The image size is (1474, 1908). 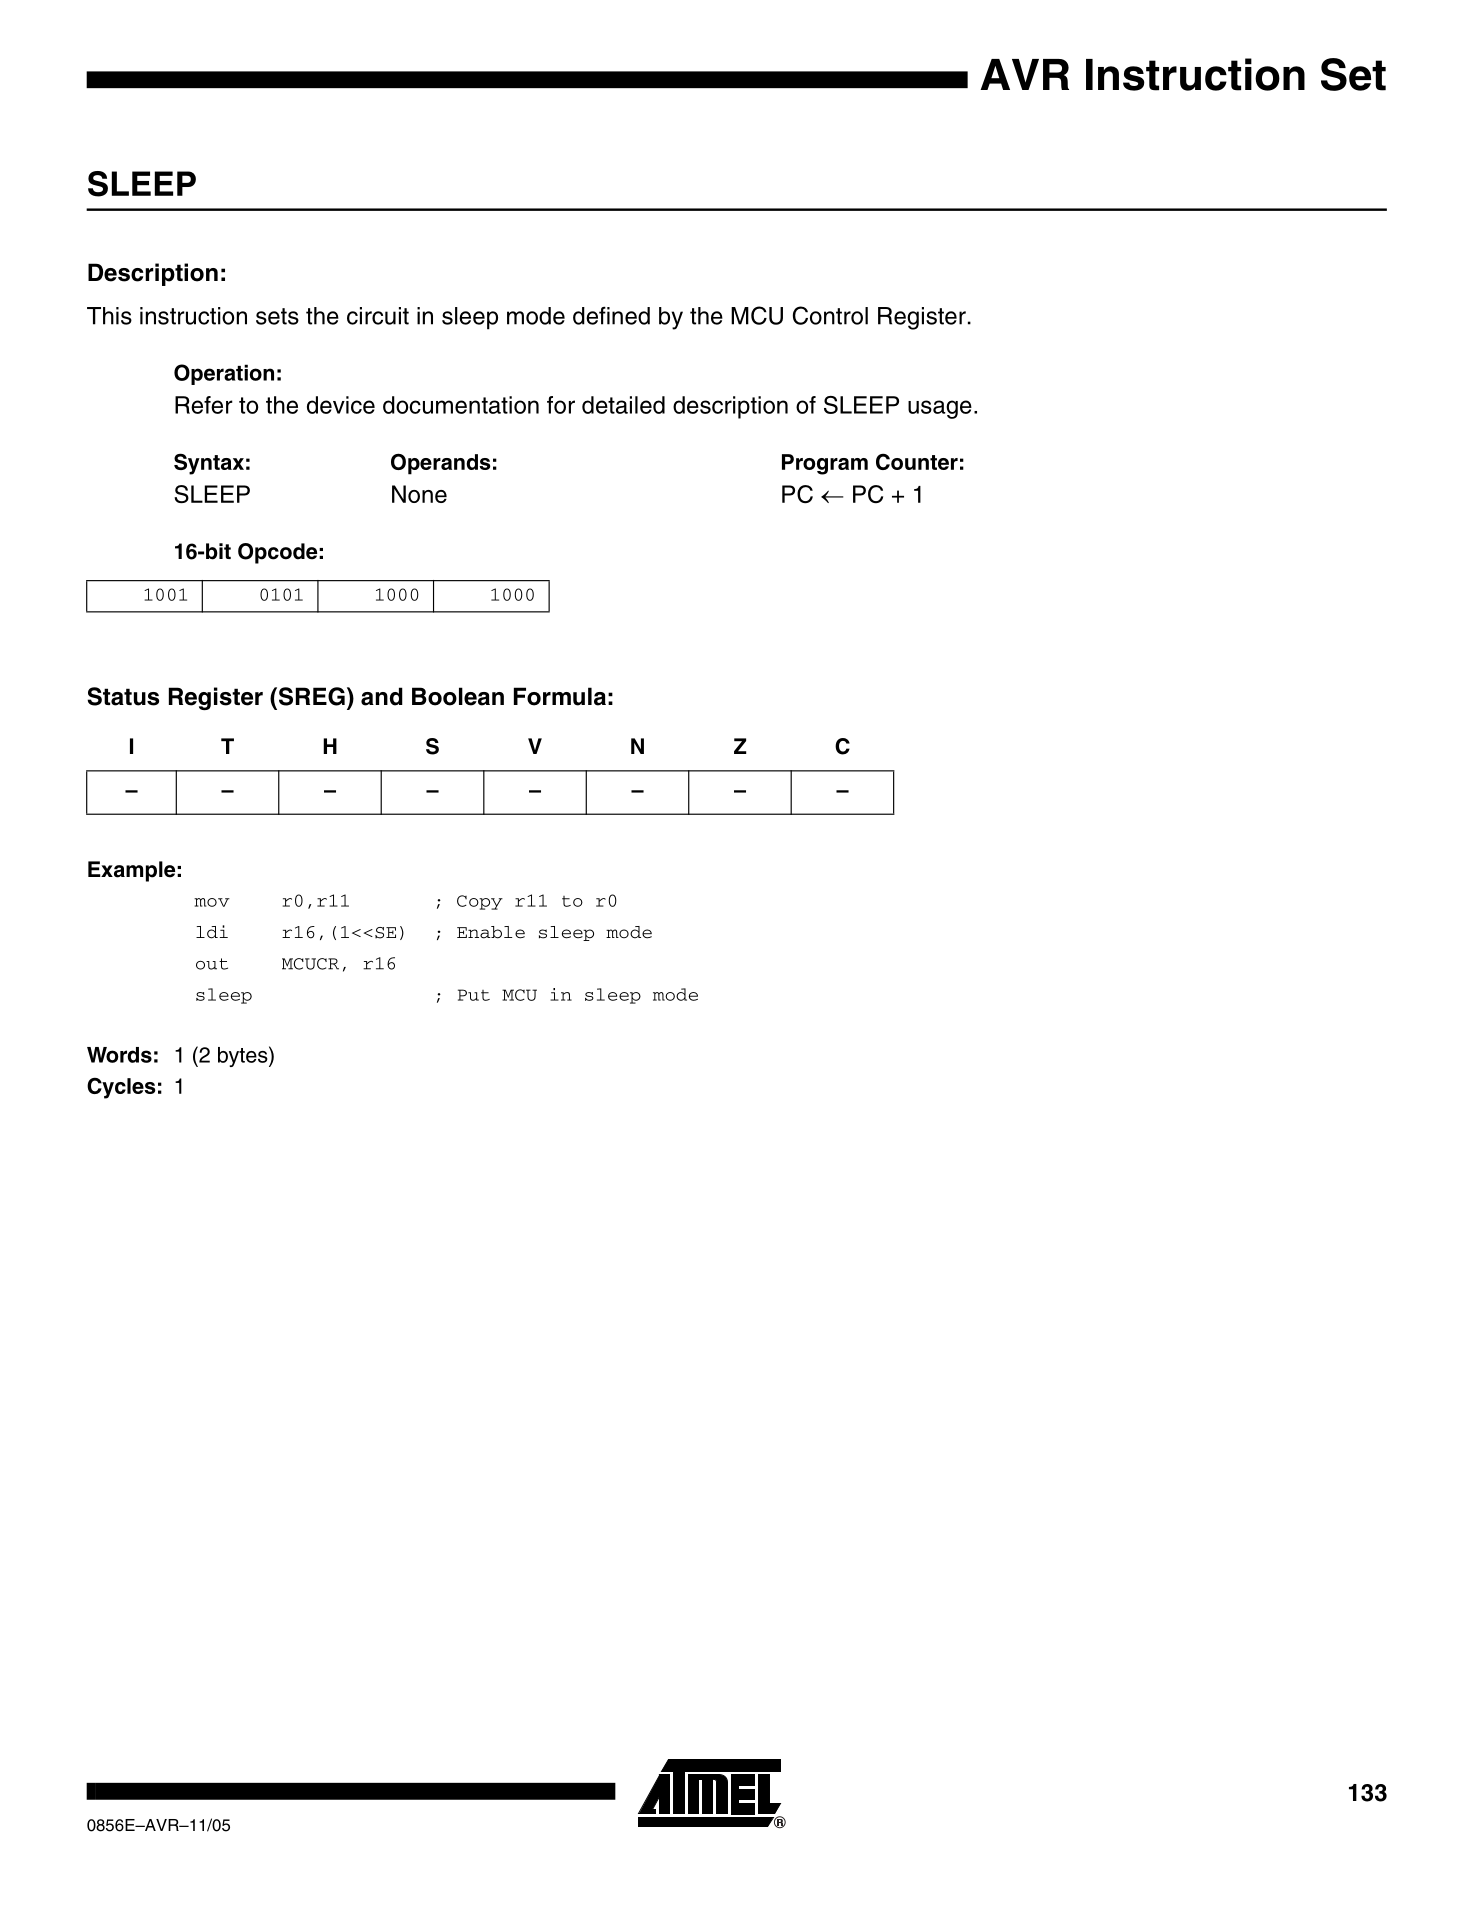 What do you see at coordinates (224, 374) in the screenshot?
I see `Operation` at bounding box center [224, 374].
